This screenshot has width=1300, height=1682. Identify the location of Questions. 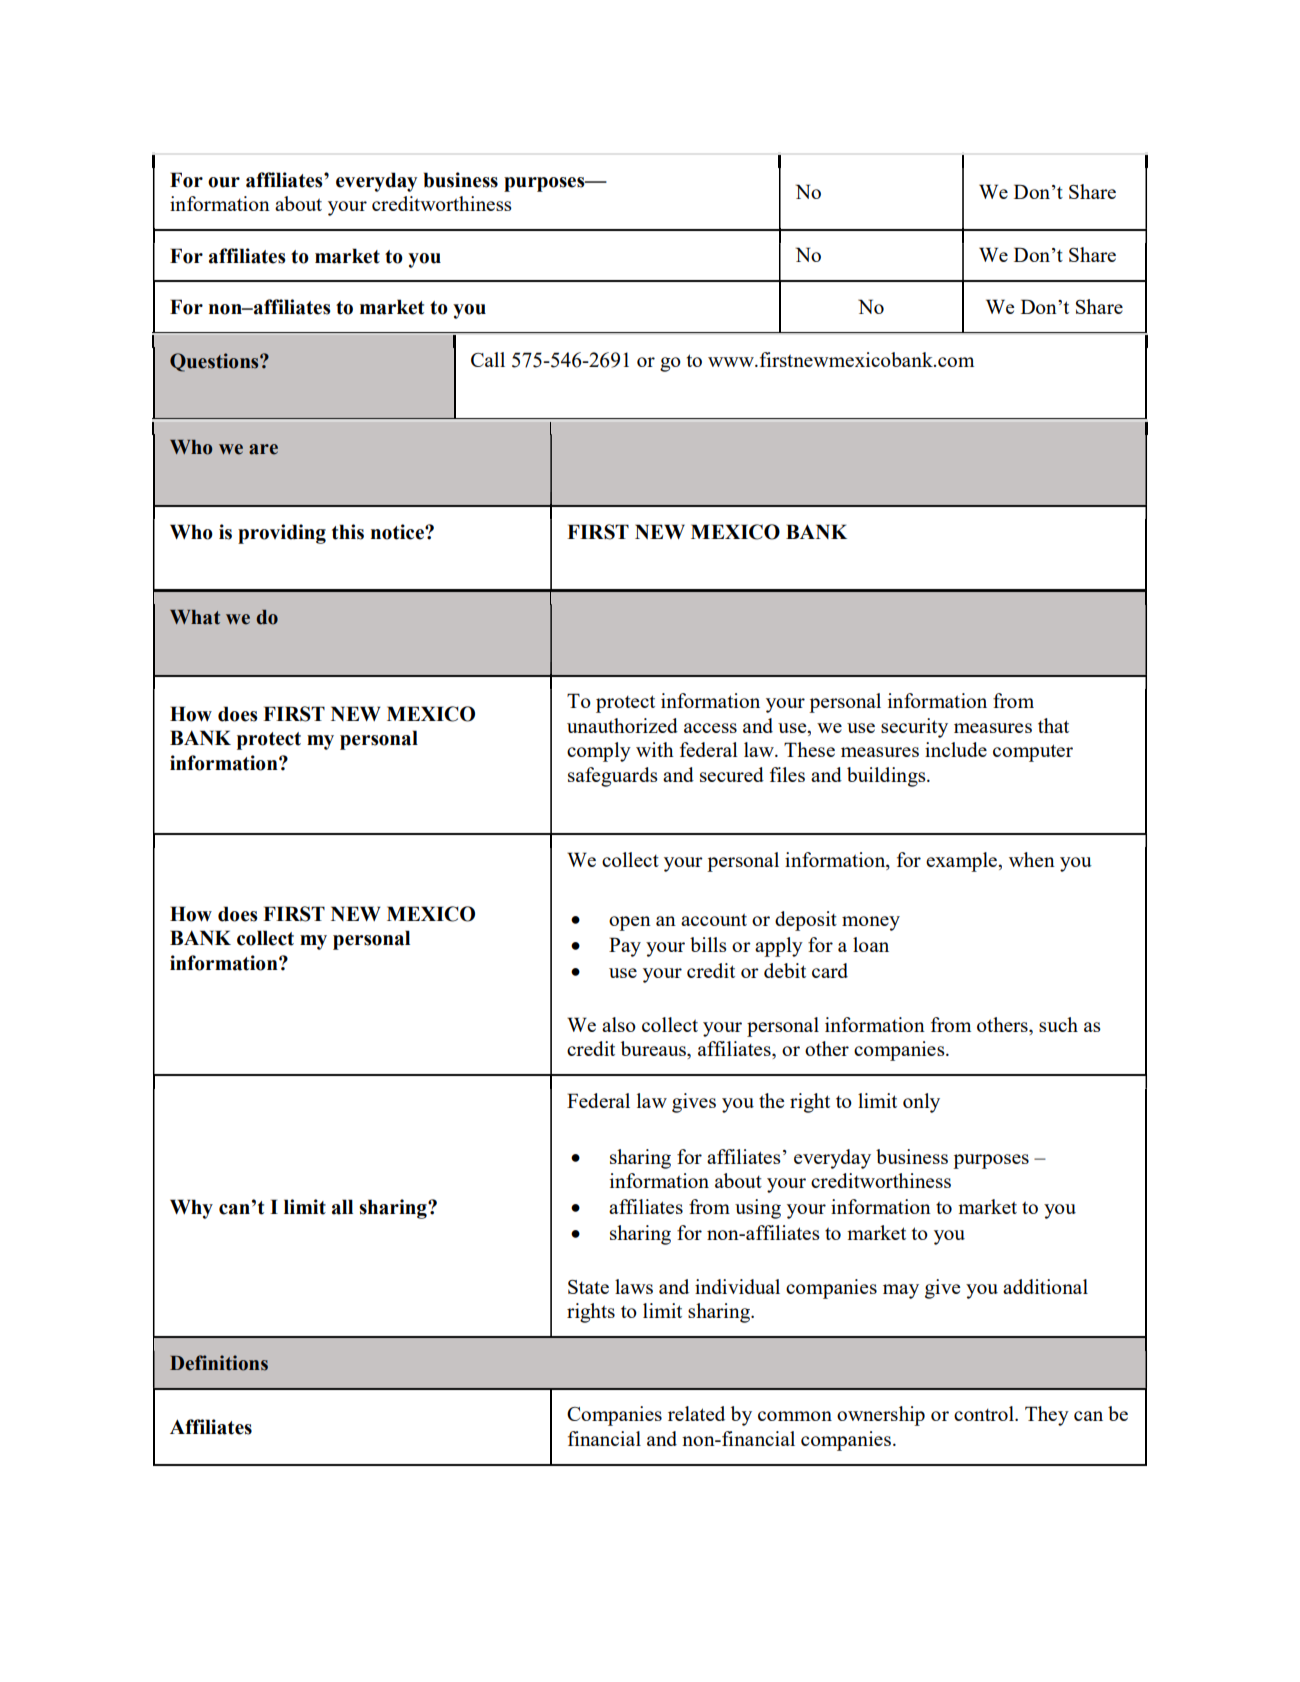
(215, 362).
